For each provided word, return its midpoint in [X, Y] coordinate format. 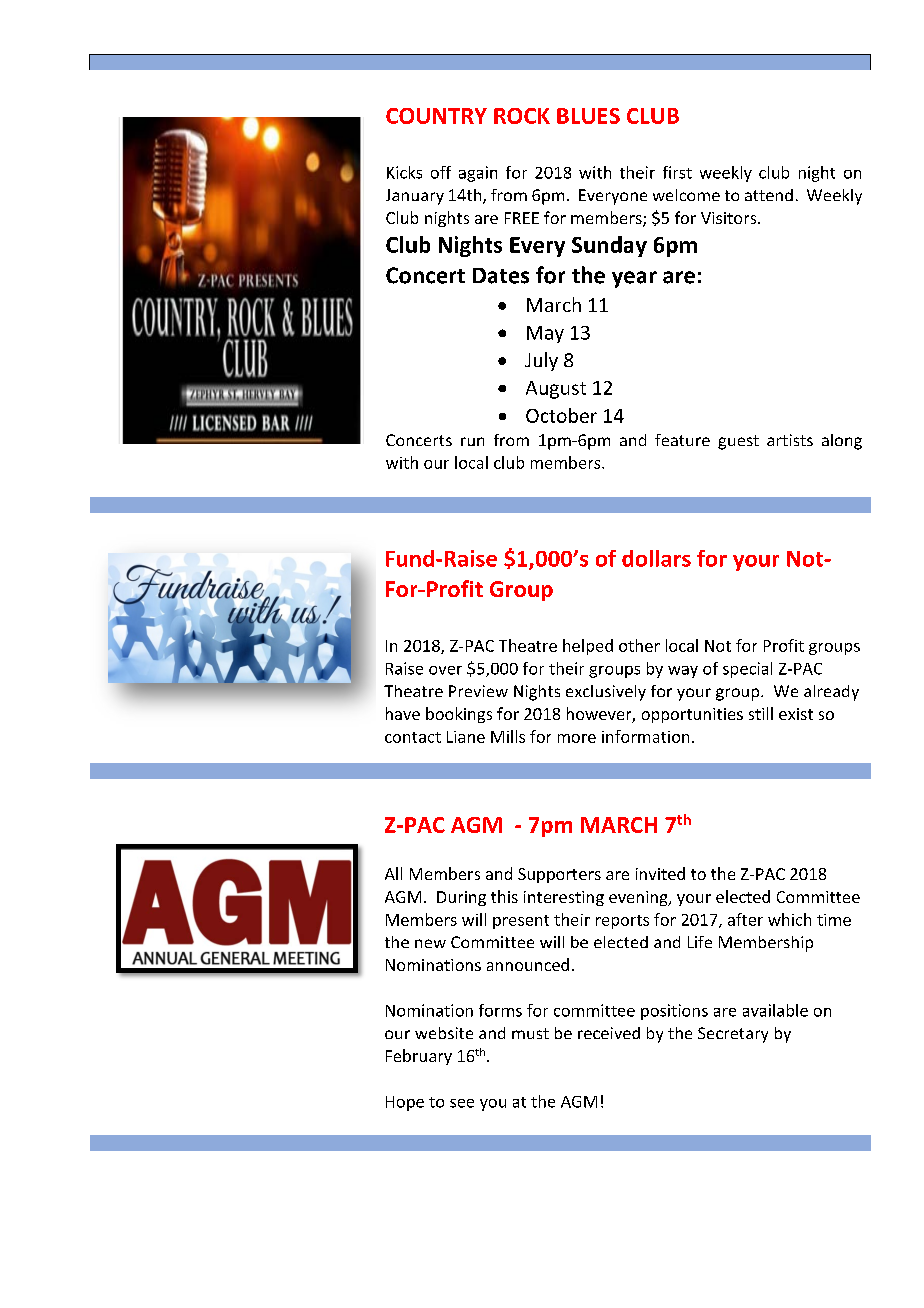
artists [790, 440]
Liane [466, 737]
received [609, 1033]
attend [769, 195]
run [472, 441]
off [441, 172]
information [645, 736]
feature [682, 440]
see [462, 1103]
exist [796, 714]
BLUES [588, 116]
